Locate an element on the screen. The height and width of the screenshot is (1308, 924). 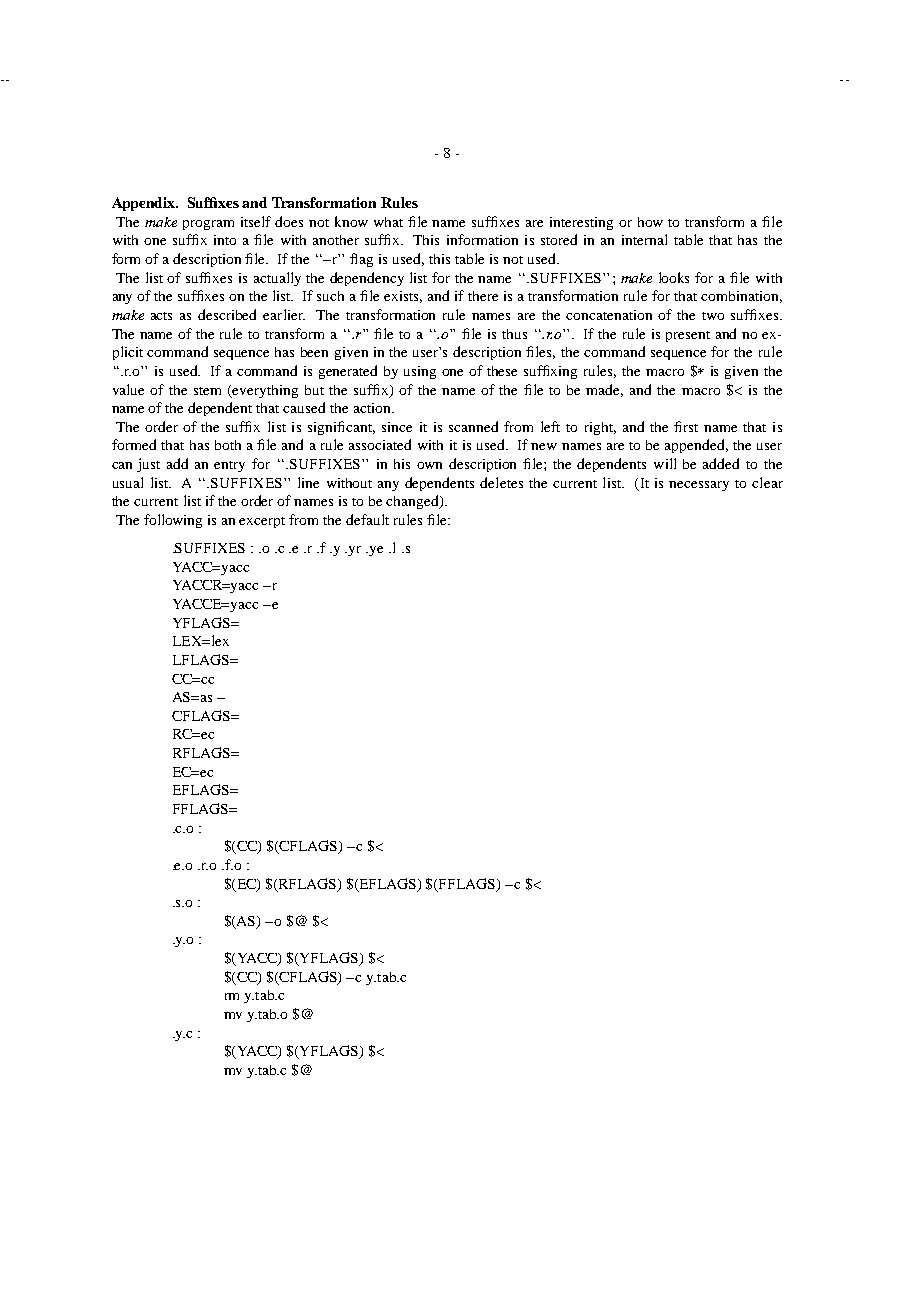
using is located at coordinates (420, 372).
